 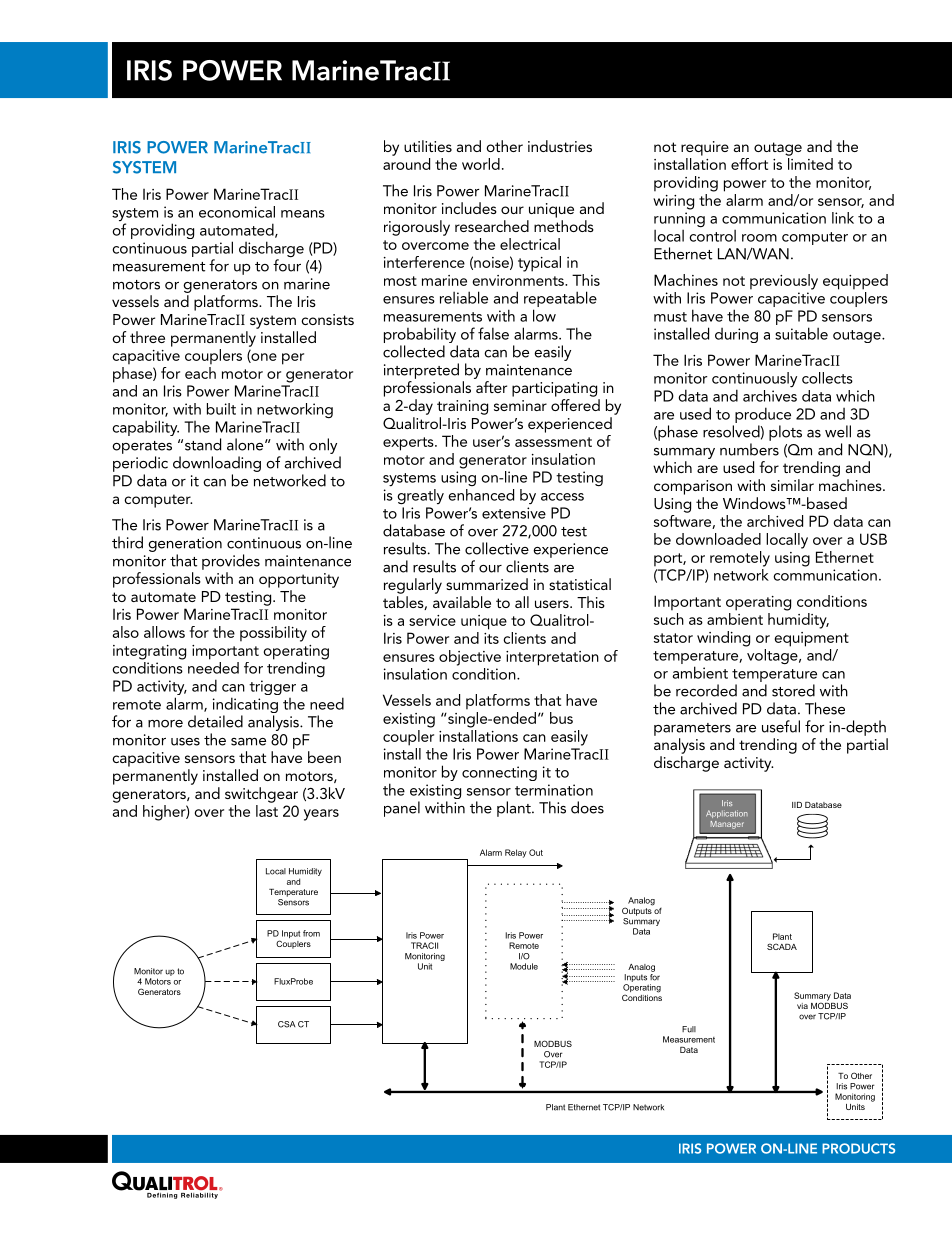 I want to click on SCADA, so click(x=782, y=946).
